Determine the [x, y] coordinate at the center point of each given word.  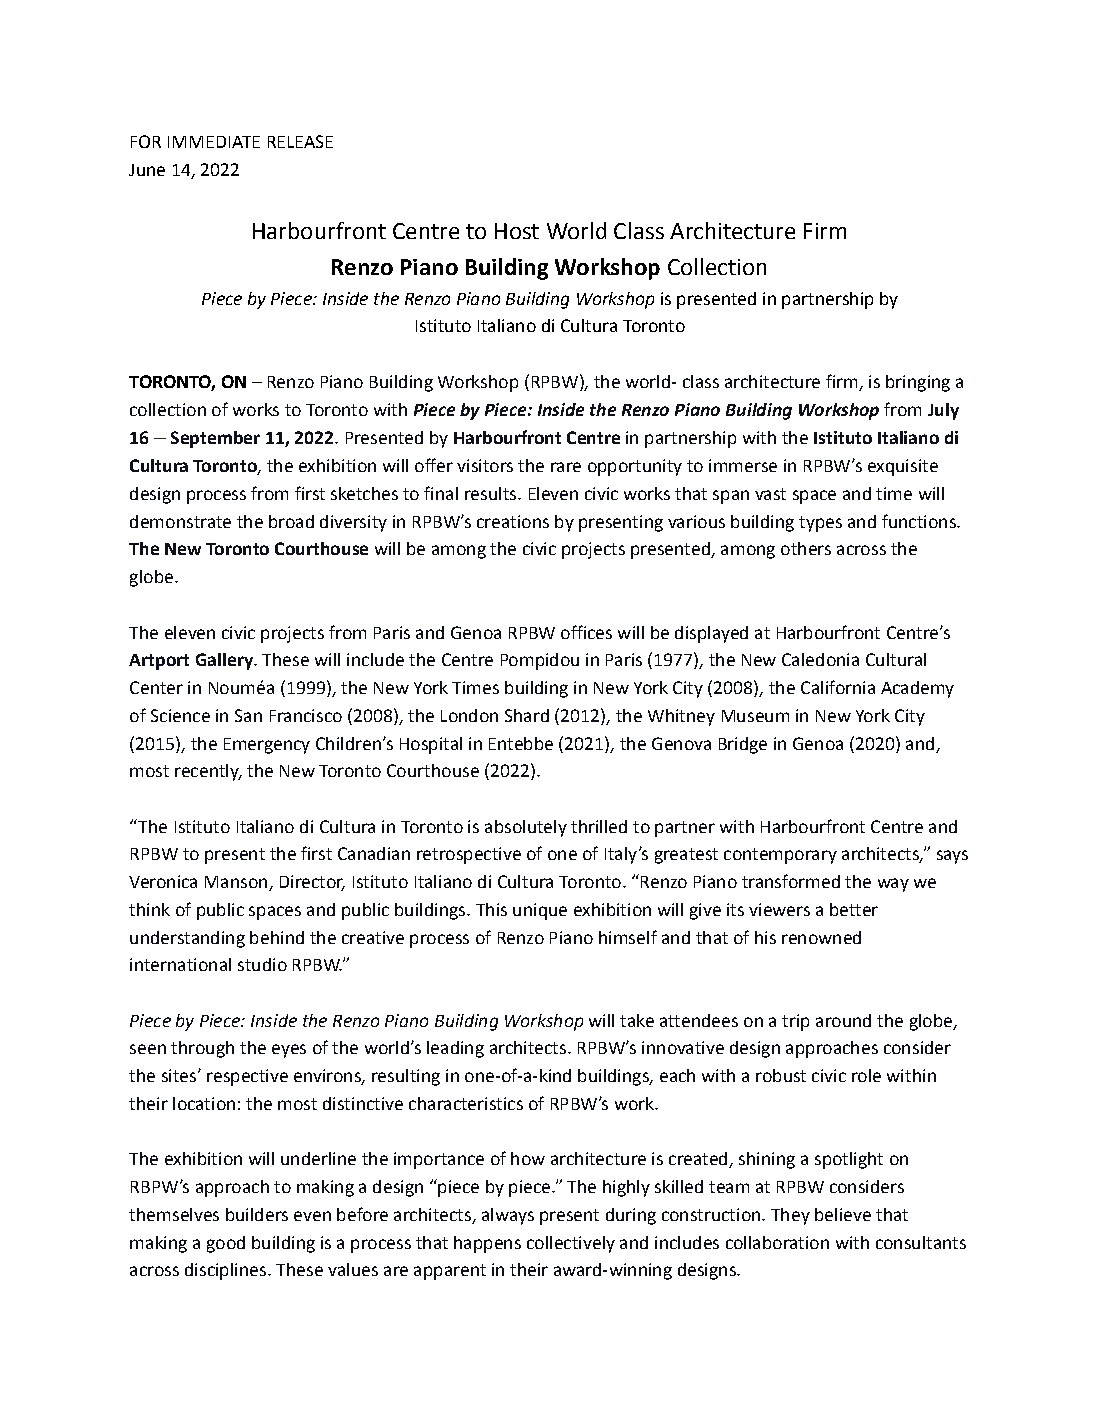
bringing [918, 383]
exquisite [903, 467]
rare [566, 467]
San [248, 715]
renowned [821, 937]
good [226, 1244]
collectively [571, 1244]
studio [262, 964]
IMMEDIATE [214, 142]
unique [540, 911]
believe [843, 1214]
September [215, 439]
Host [517, 231]
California [838, 687]
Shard [527, 715]
